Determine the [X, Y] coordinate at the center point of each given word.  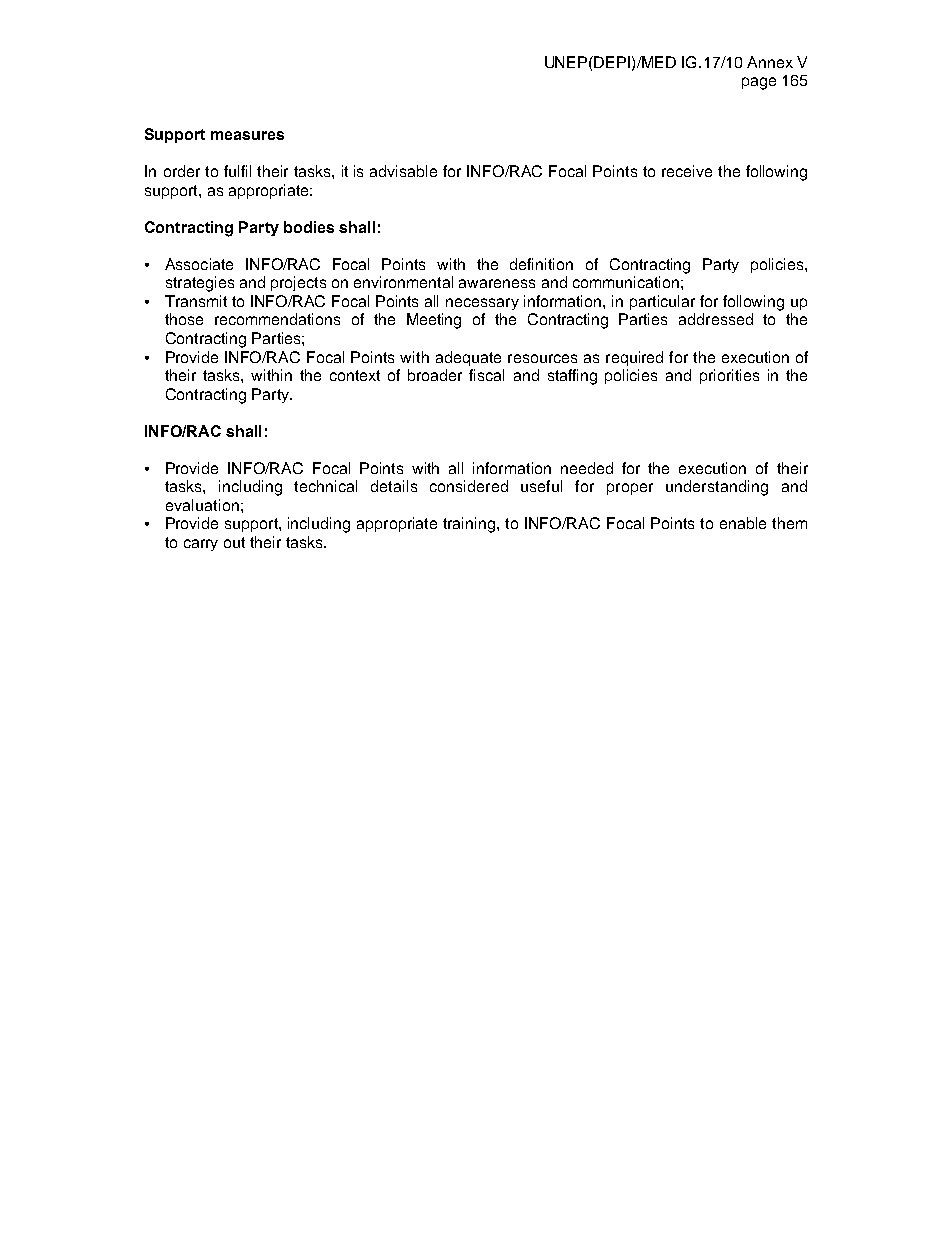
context [355, 375]
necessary [482, 304]
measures [247, 135]
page [759, 83]
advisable [403, 171]
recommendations [277, 319]
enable [743, 523]
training [469, 525]
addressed [716, 319]
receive [687, 171]
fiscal [486, 375]
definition [541, 264]
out [234, 542]
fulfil [237, 171]
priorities [729, 376]
